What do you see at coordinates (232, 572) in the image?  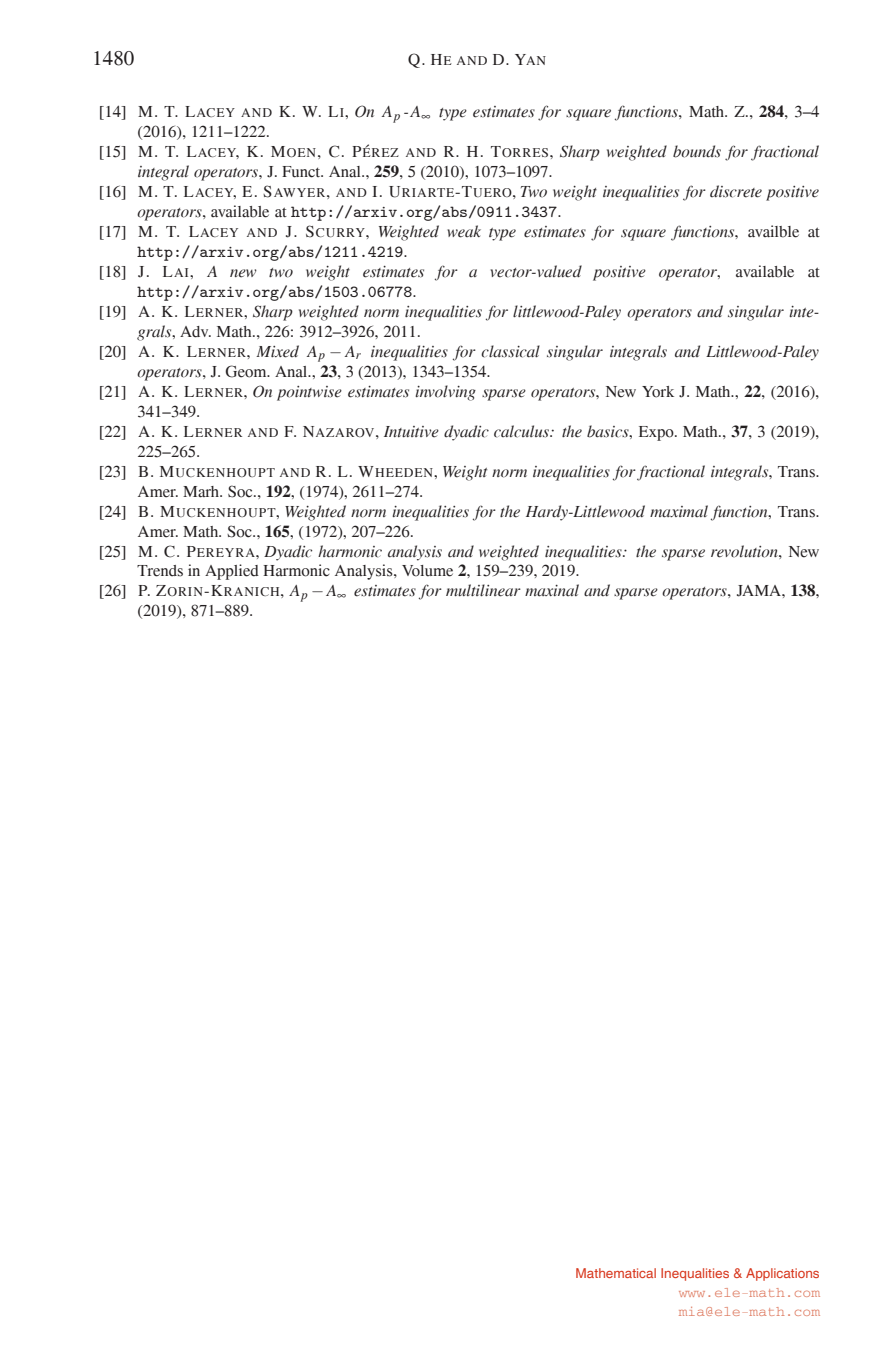 I see `Applied` at bounding box center [232, 572].
